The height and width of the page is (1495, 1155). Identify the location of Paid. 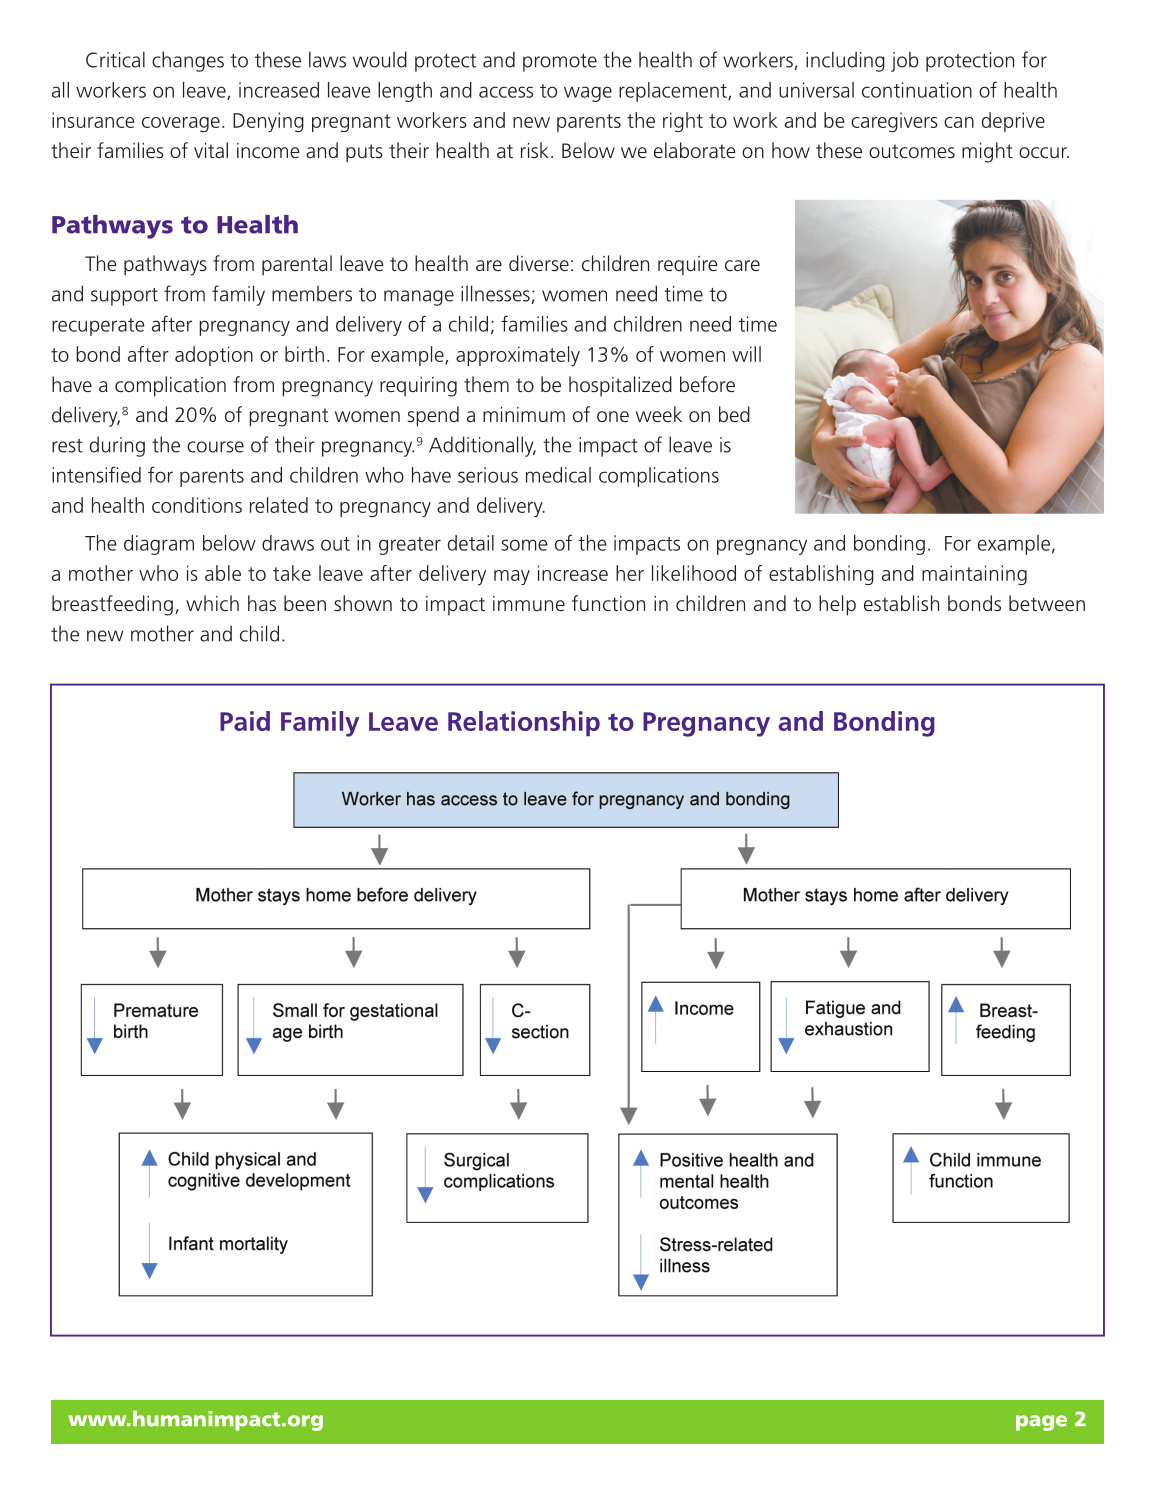
(245, 721).
